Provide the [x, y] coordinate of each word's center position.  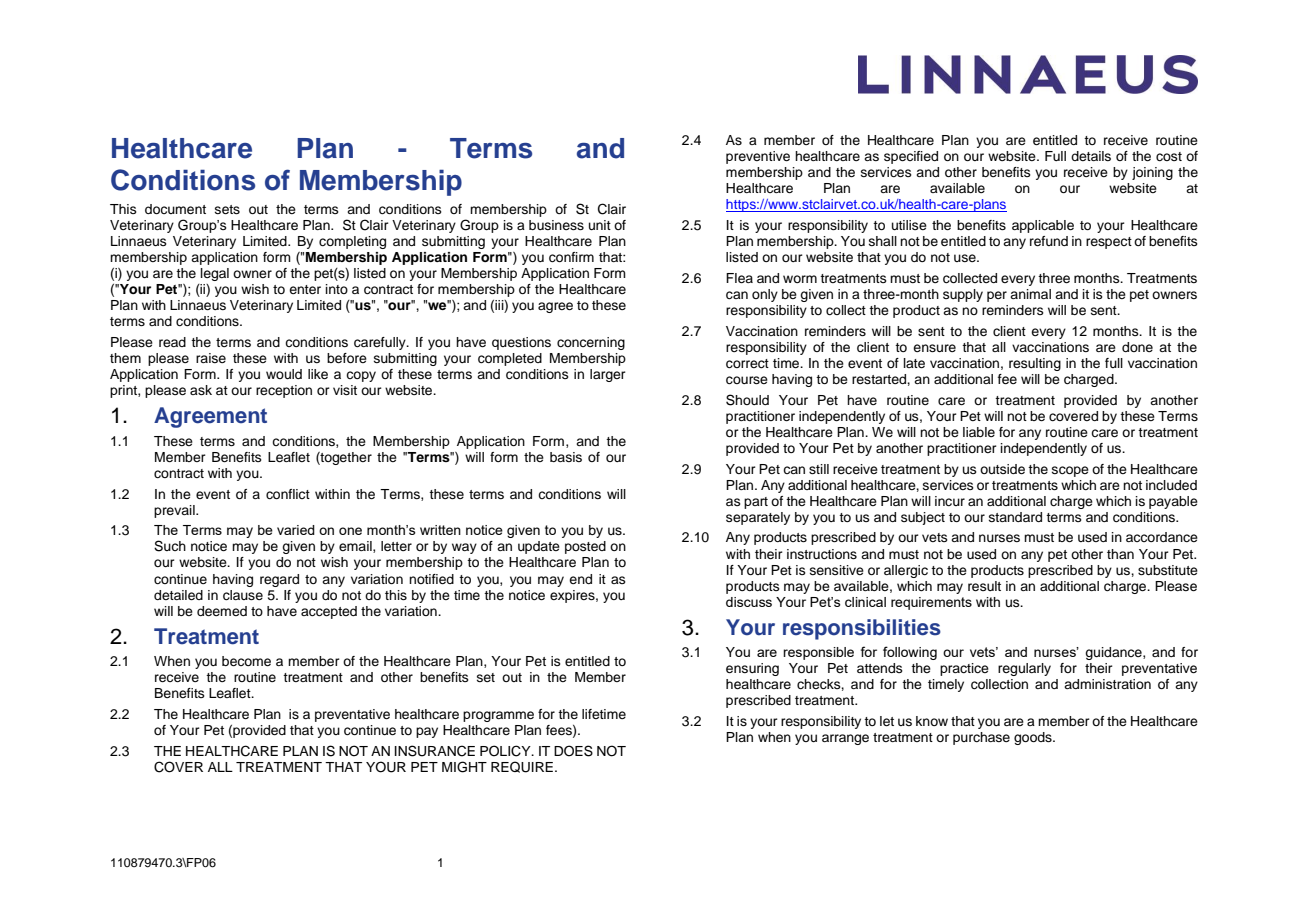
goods [1034, 738]
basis [566, 457]
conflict [288, 494]
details [1091, 156]
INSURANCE [435, 751]
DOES [573, 751]
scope [1070, 471]
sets [227, 209]
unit [600, 225]
